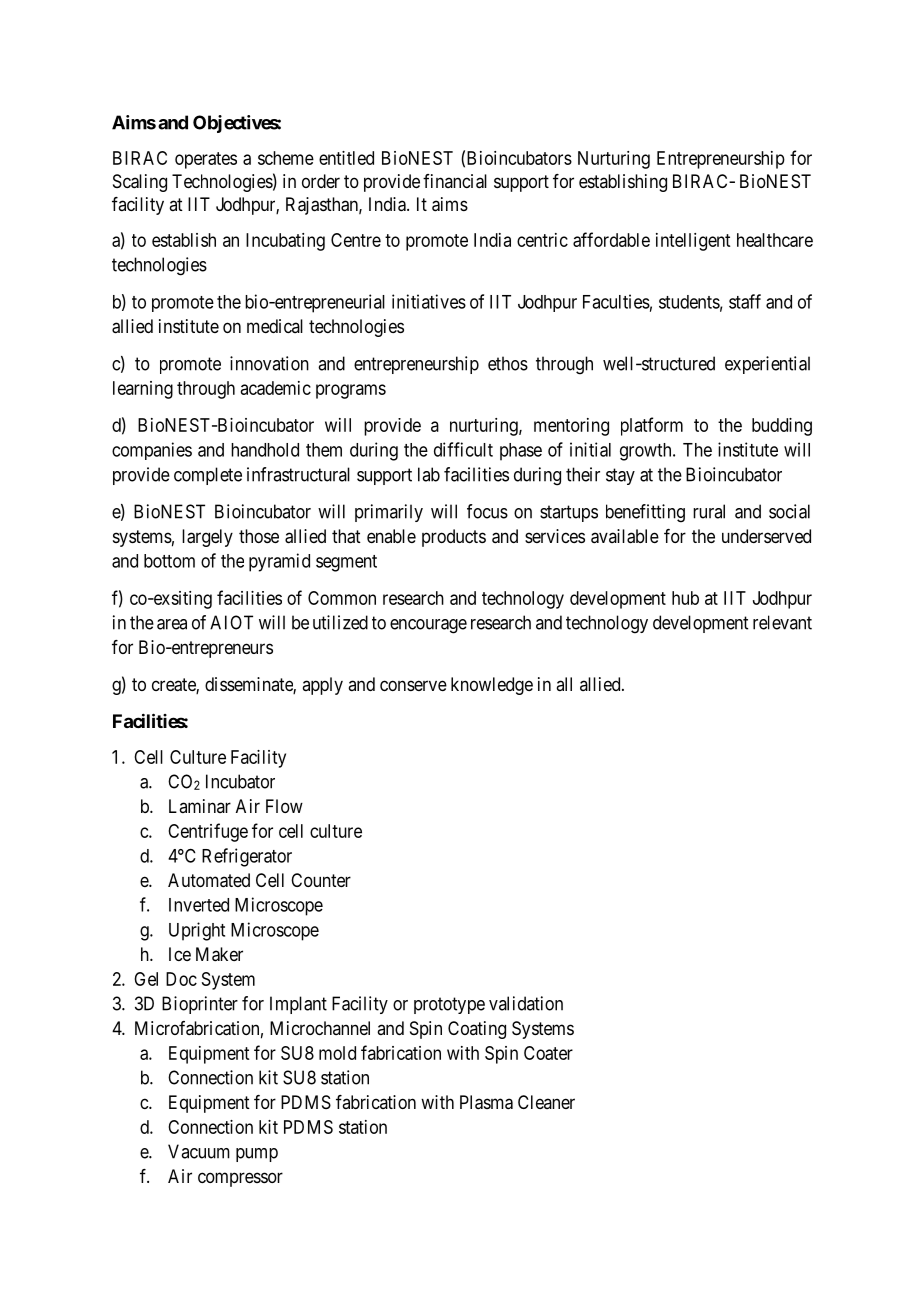  What do you see at coordinates (526, 1003) in the image?
I see `validation` at bounding box center [526, 1003].
